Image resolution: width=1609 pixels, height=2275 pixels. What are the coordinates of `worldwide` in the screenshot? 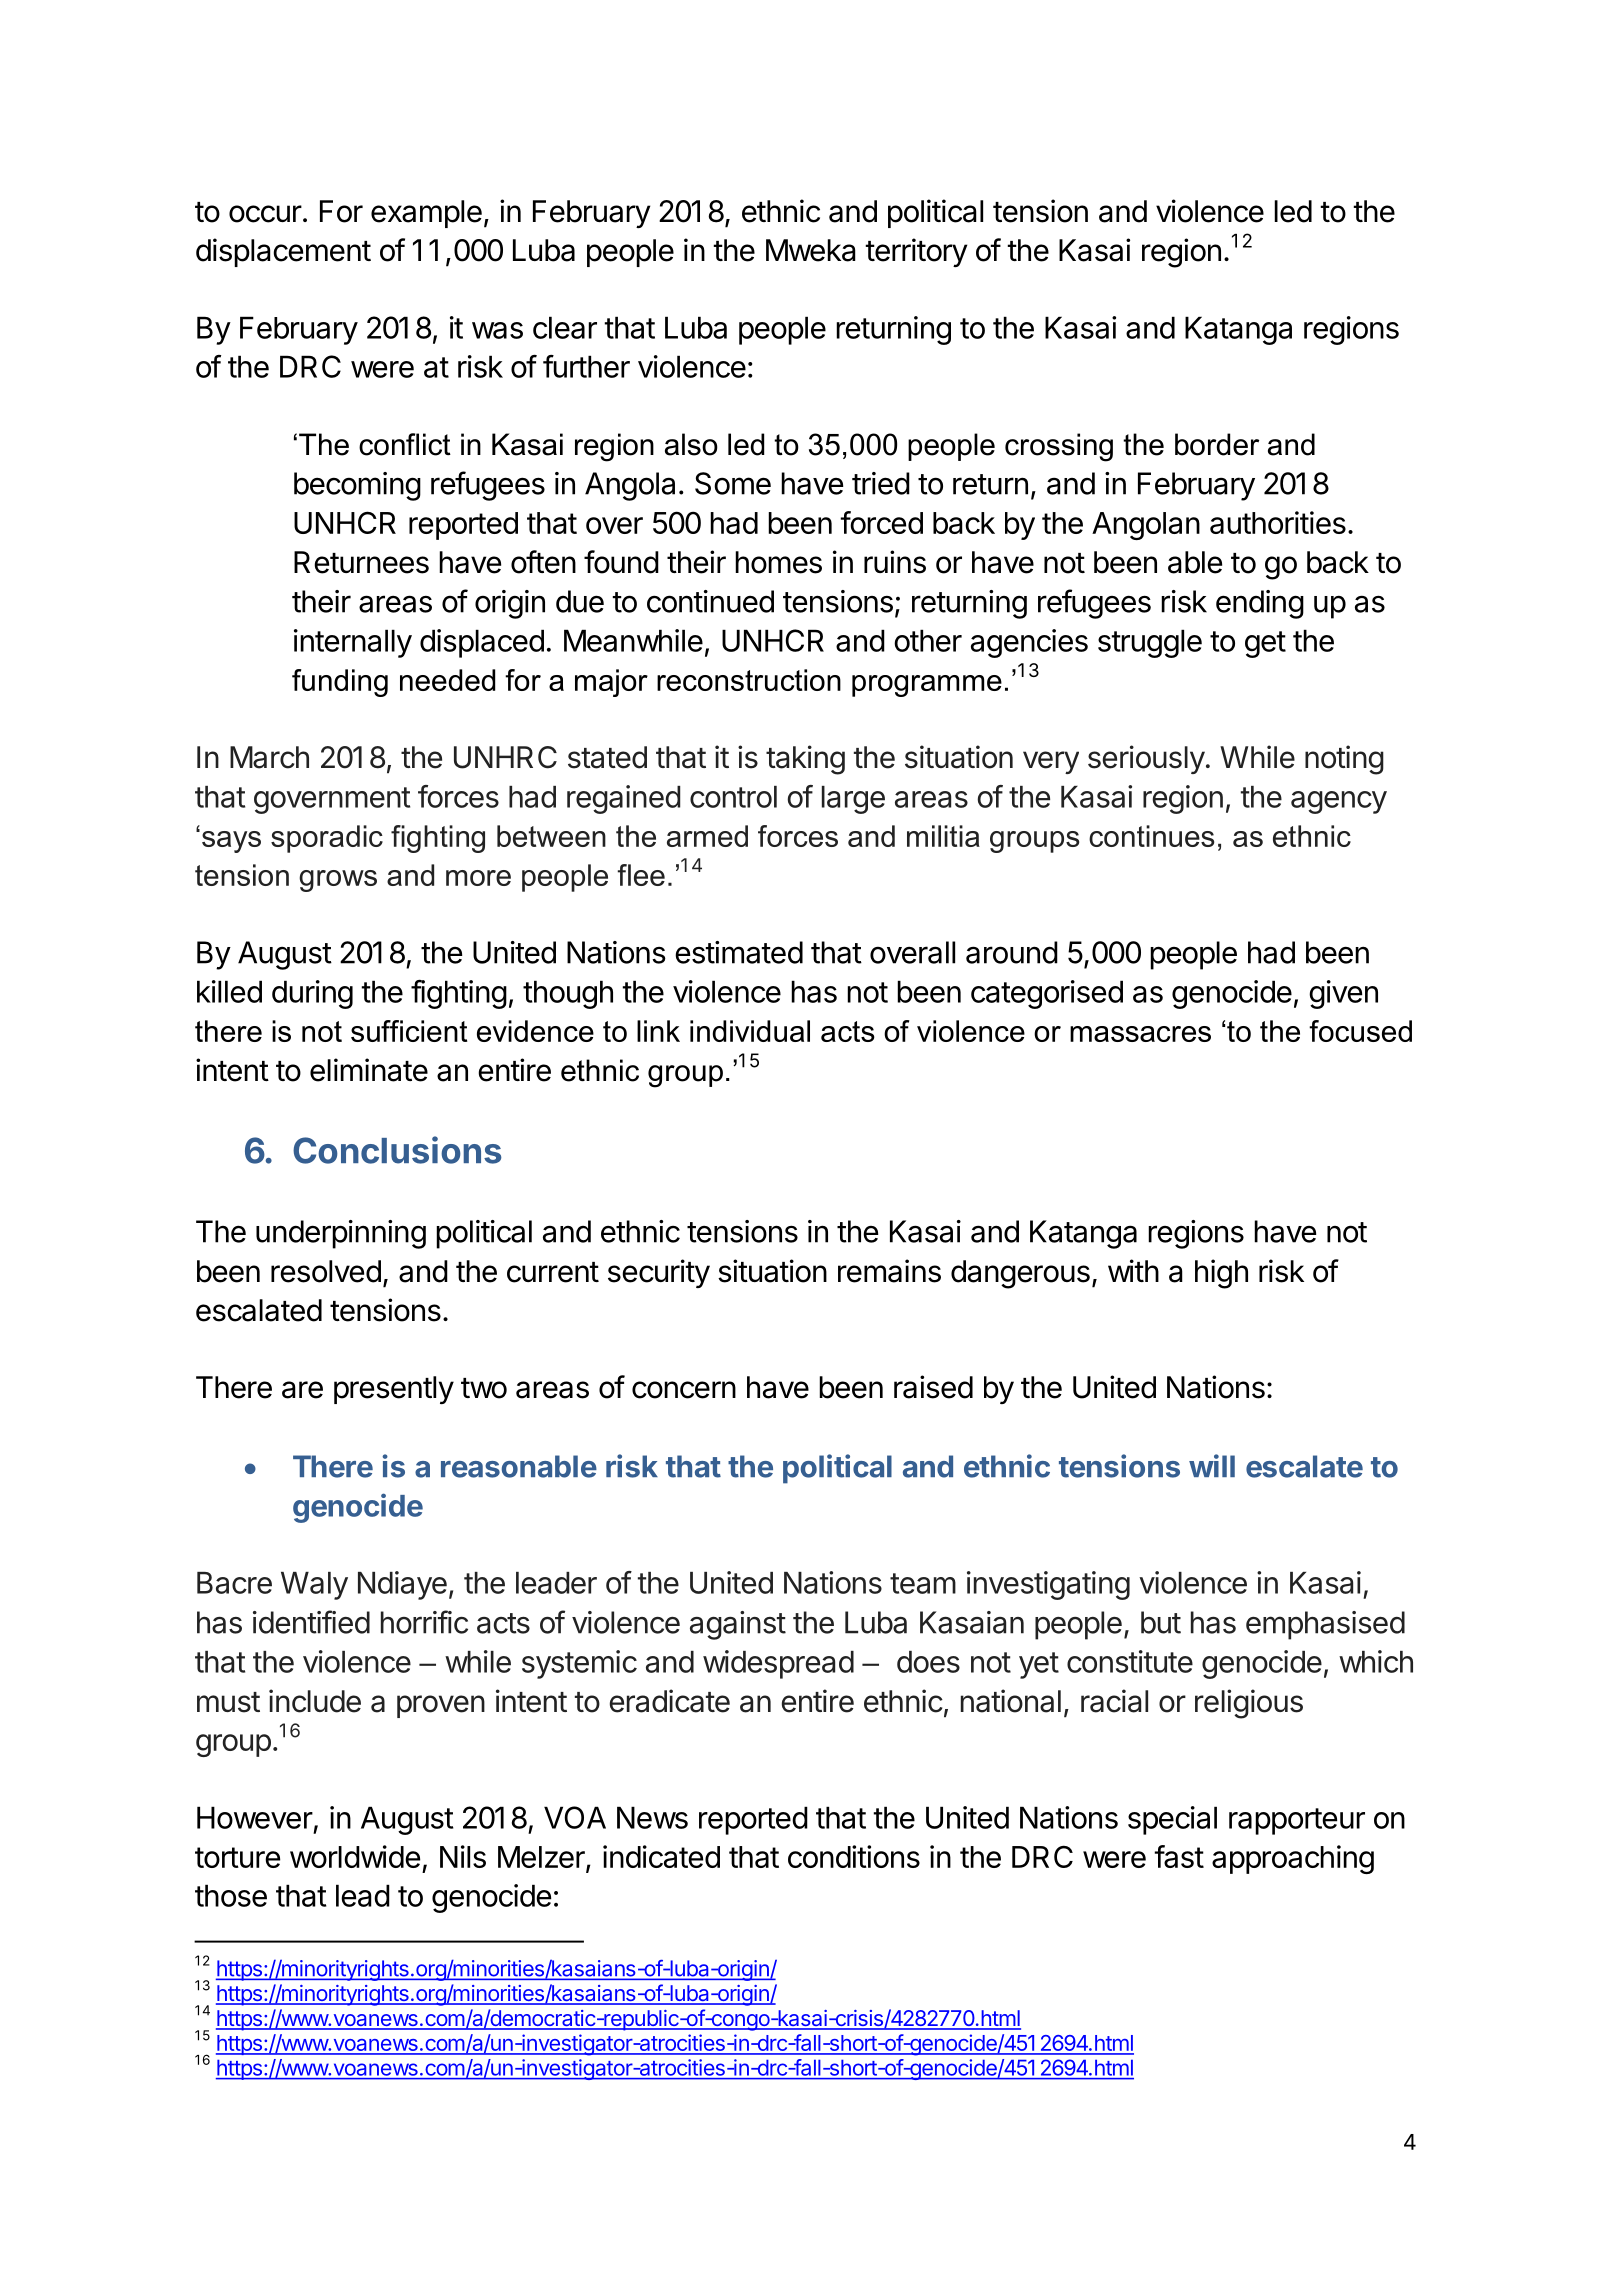 It's located at (355, 1856).
